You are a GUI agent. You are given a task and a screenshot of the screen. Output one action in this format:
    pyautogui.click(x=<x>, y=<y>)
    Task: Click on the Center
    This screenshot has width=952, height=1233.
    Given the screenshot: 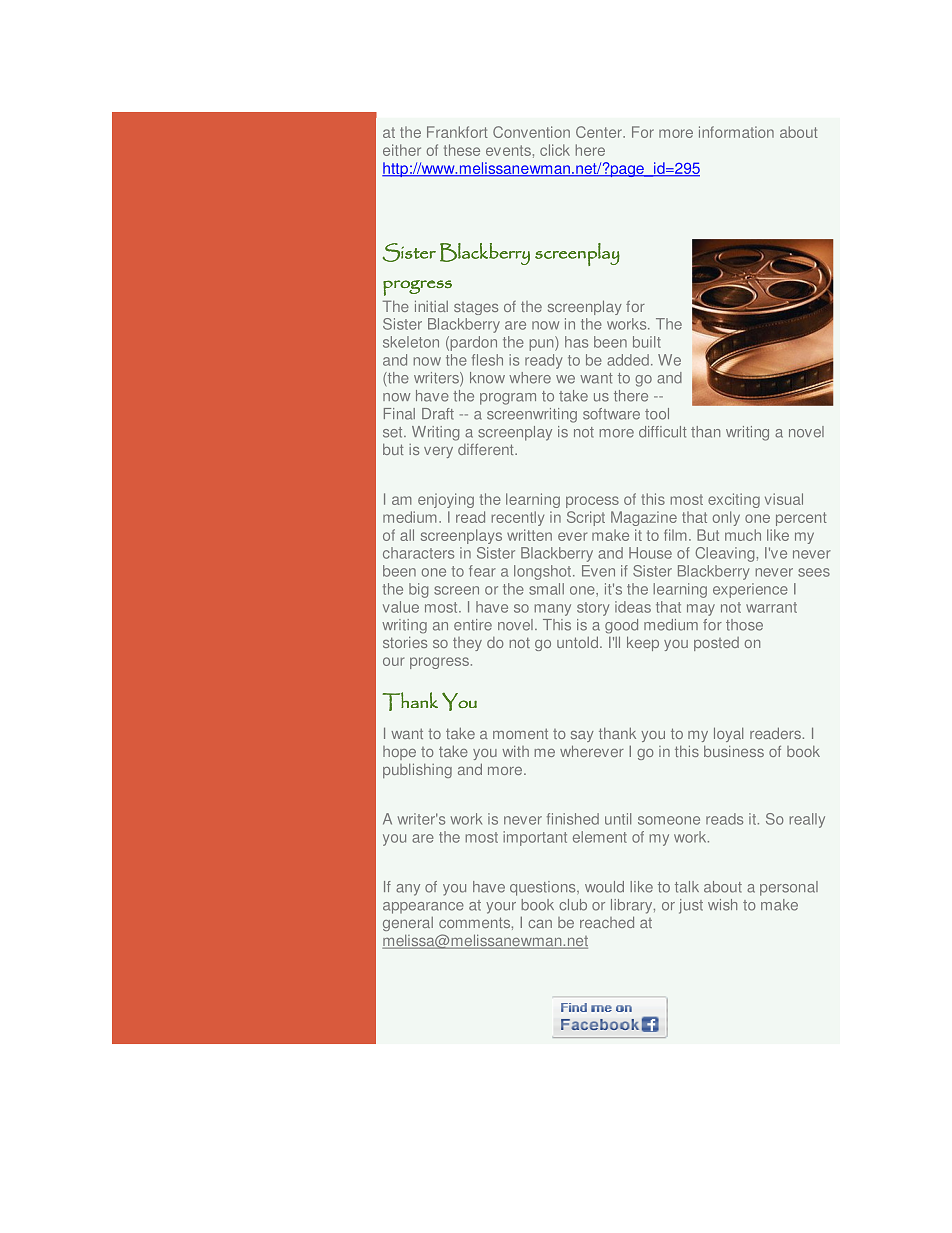 What is the action you would take?
    pyautogui.click(x=600, y=132)
